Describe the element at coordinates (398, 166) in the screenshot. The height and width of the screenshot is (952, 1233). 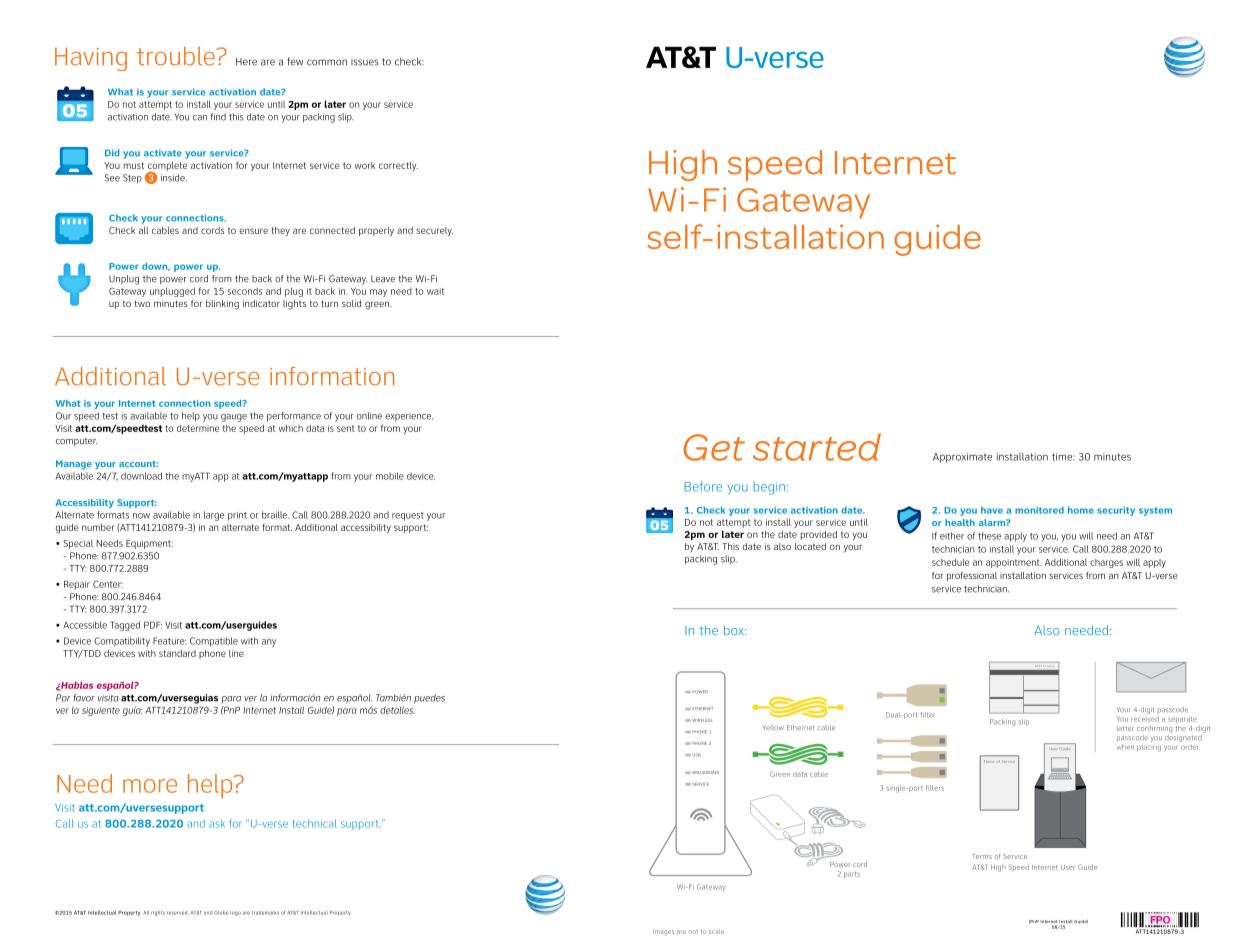
I see `correctly` at that location.
